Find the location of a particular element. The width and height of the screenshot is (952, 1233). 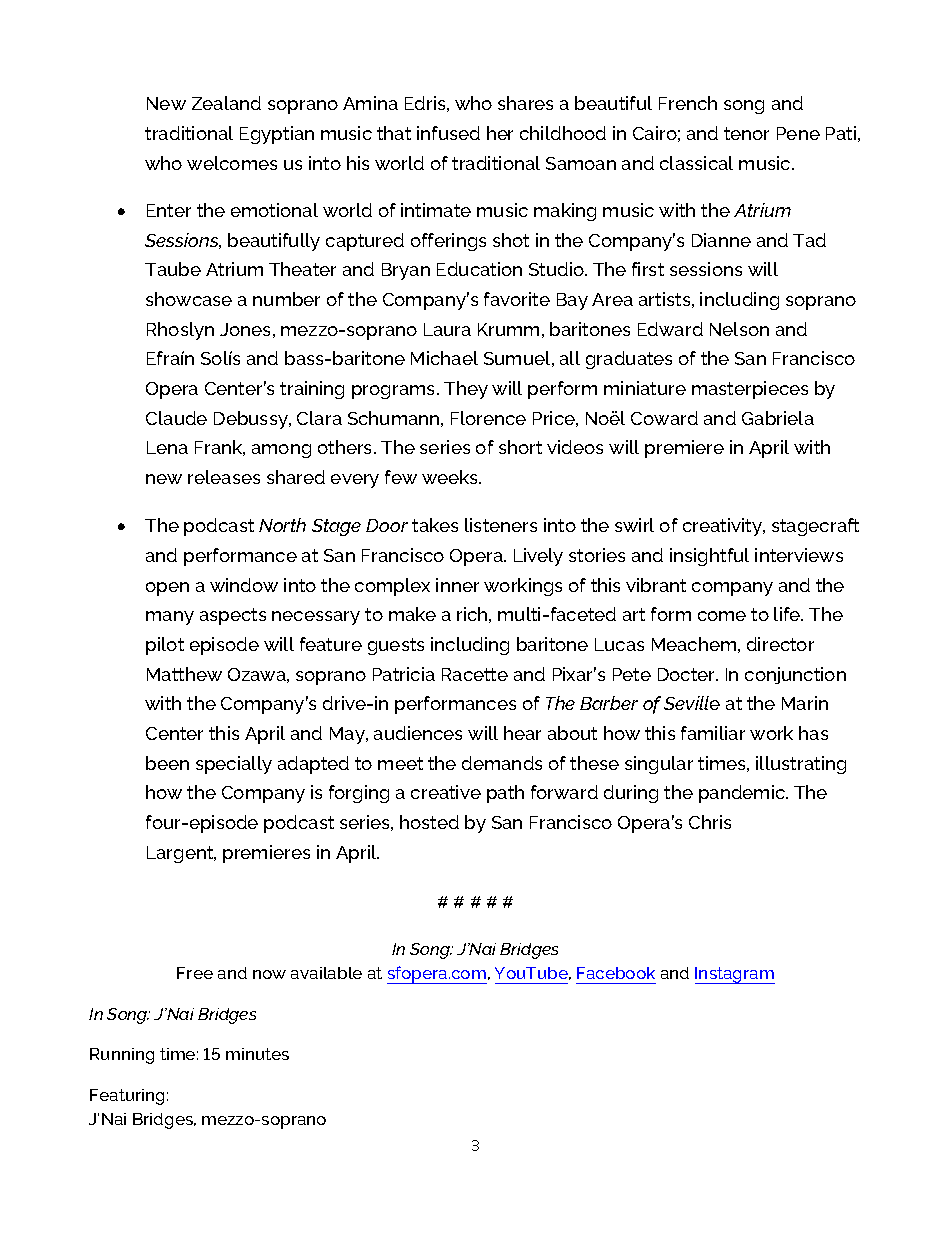

tenor is located at coordinates (746, 133).
